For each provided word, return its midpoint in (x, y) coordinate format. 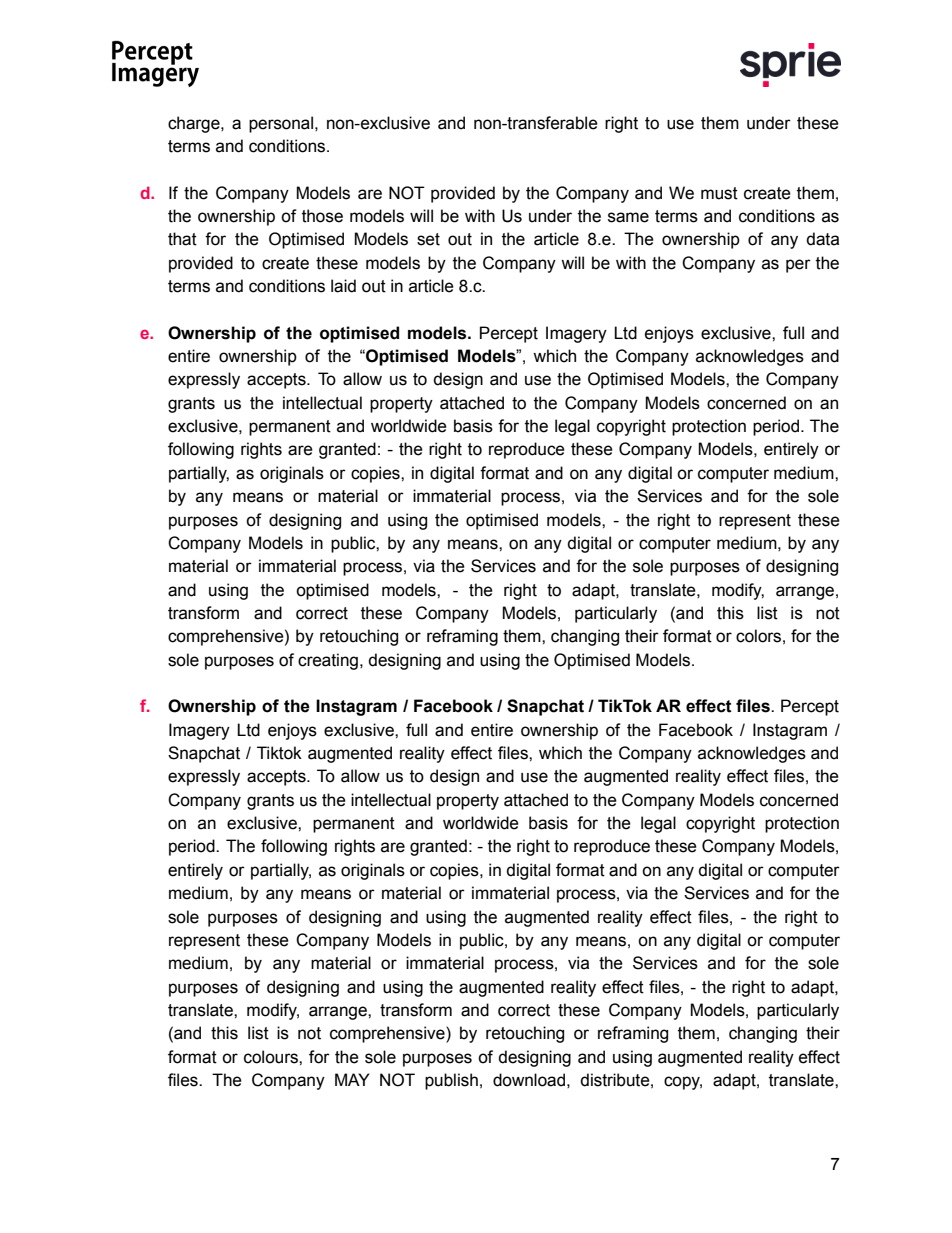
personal (282, 124)
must (719, 193)
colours (272, 1057)
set (428, 239)
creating (328, 661)
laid (343, 286)
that (182, 239)
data (822, 239)
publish (451, 1081)
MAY (352, 1079)
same (628, 217)
